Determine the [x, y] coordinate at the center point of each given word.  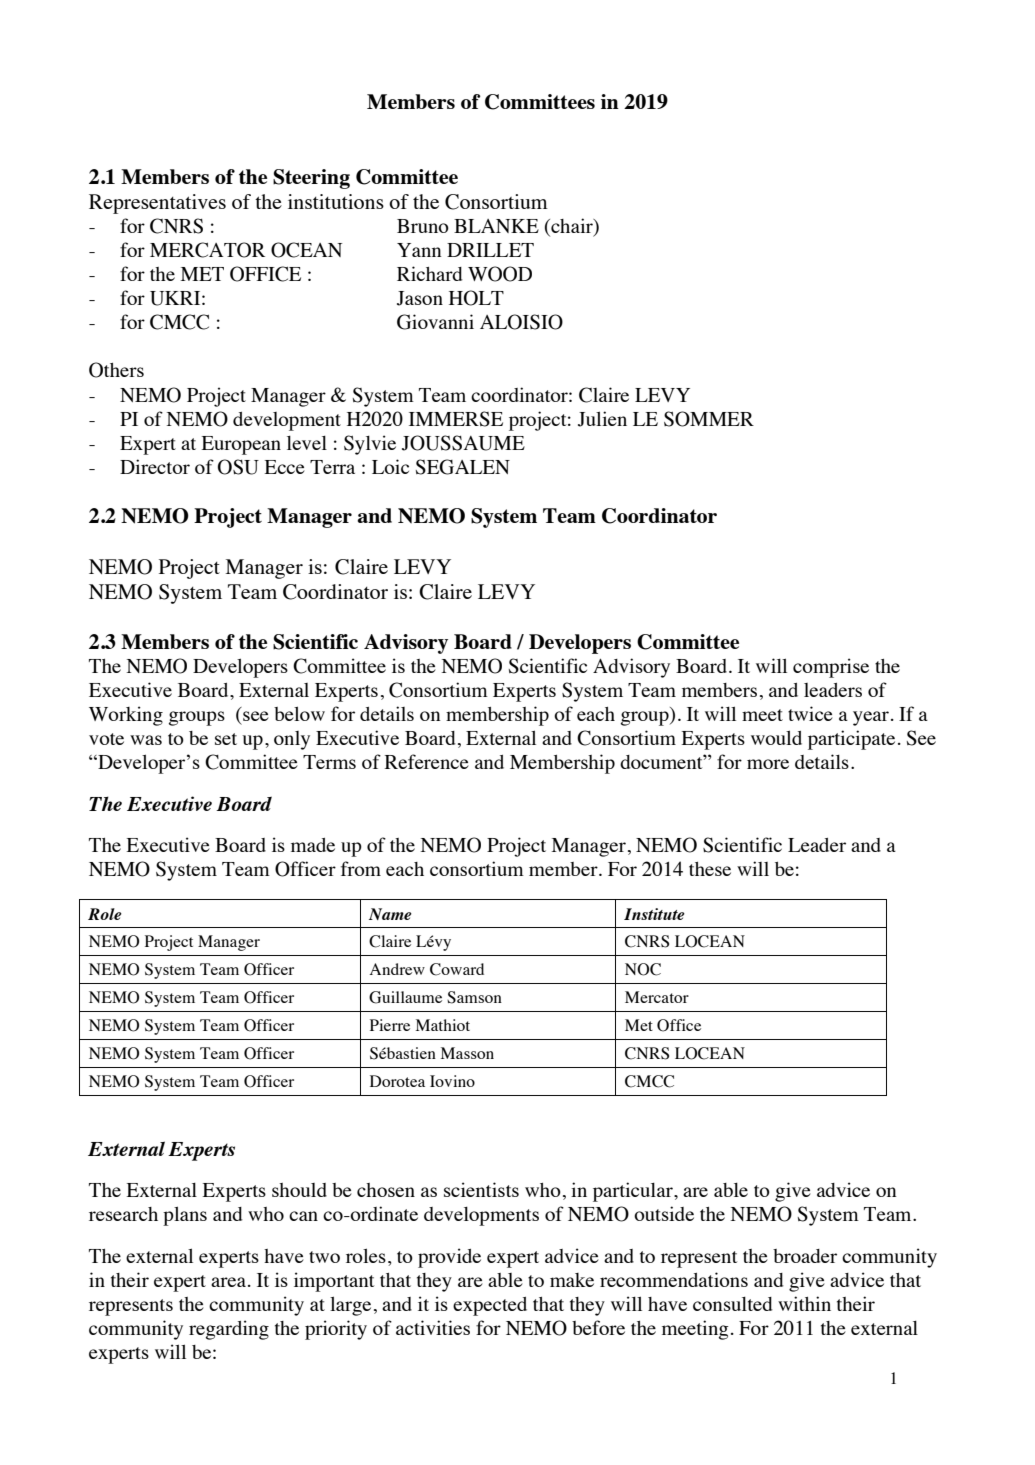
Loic [390, 466]
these [710, 869]
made [313, 845]
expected [490, 1306]
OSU [238, 467]
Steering [311, 179]
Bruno [423, 226]
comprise [831, 668]
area [228, 1282]
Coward [457, 969]
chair [572, 225]
